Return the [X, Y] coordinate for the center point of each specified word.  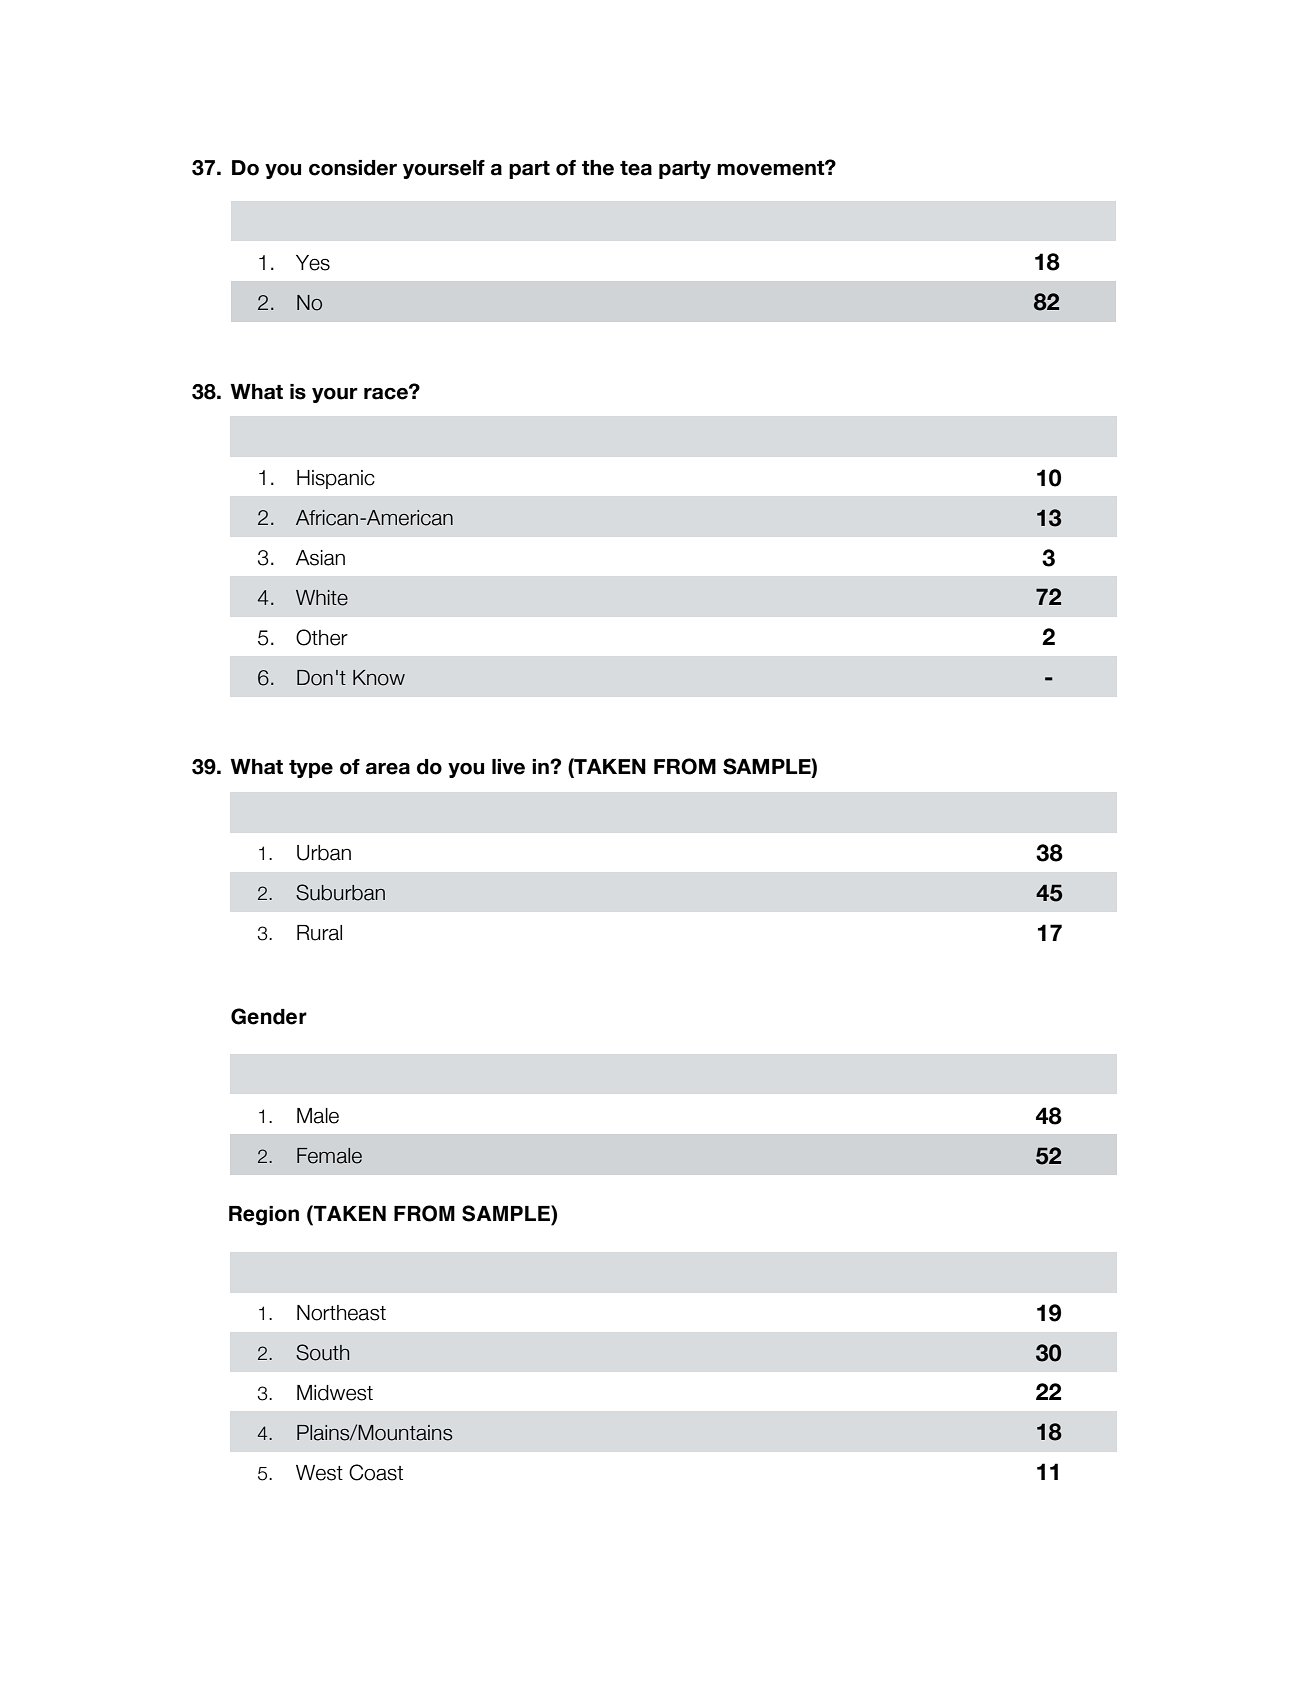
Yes [313, 263]
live [508, 767]
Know [379, 678]
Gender [269, 1016]
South [322, 1352]
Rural [319, 933]
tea [636, 168]
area [388, 769]
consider [353, 168]
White [322, 598]
